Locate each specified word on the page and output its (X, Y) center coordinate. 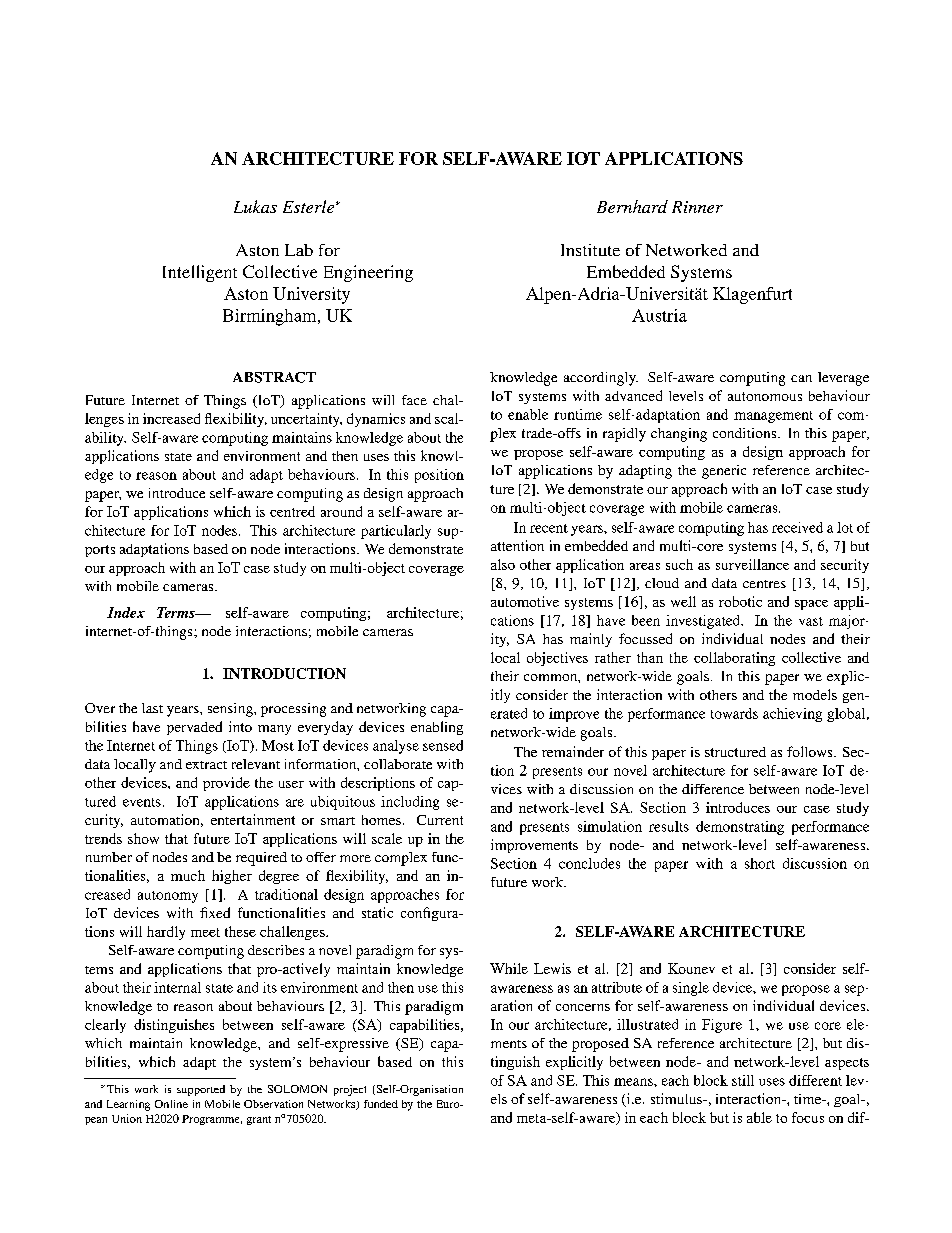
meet (205, 932)
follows (811, 751)
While (509, 968)
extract (206, 765)
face (414, 400)
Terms (177, 612)
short (760, 863)
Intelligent (200, 273)
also (503, 564)
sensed (443, 745)
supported (201, 1090)
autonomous (765, 396)
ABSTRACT (274, 377)
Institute (590, 250)
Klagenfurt (752, 295)
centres (764, 584)
